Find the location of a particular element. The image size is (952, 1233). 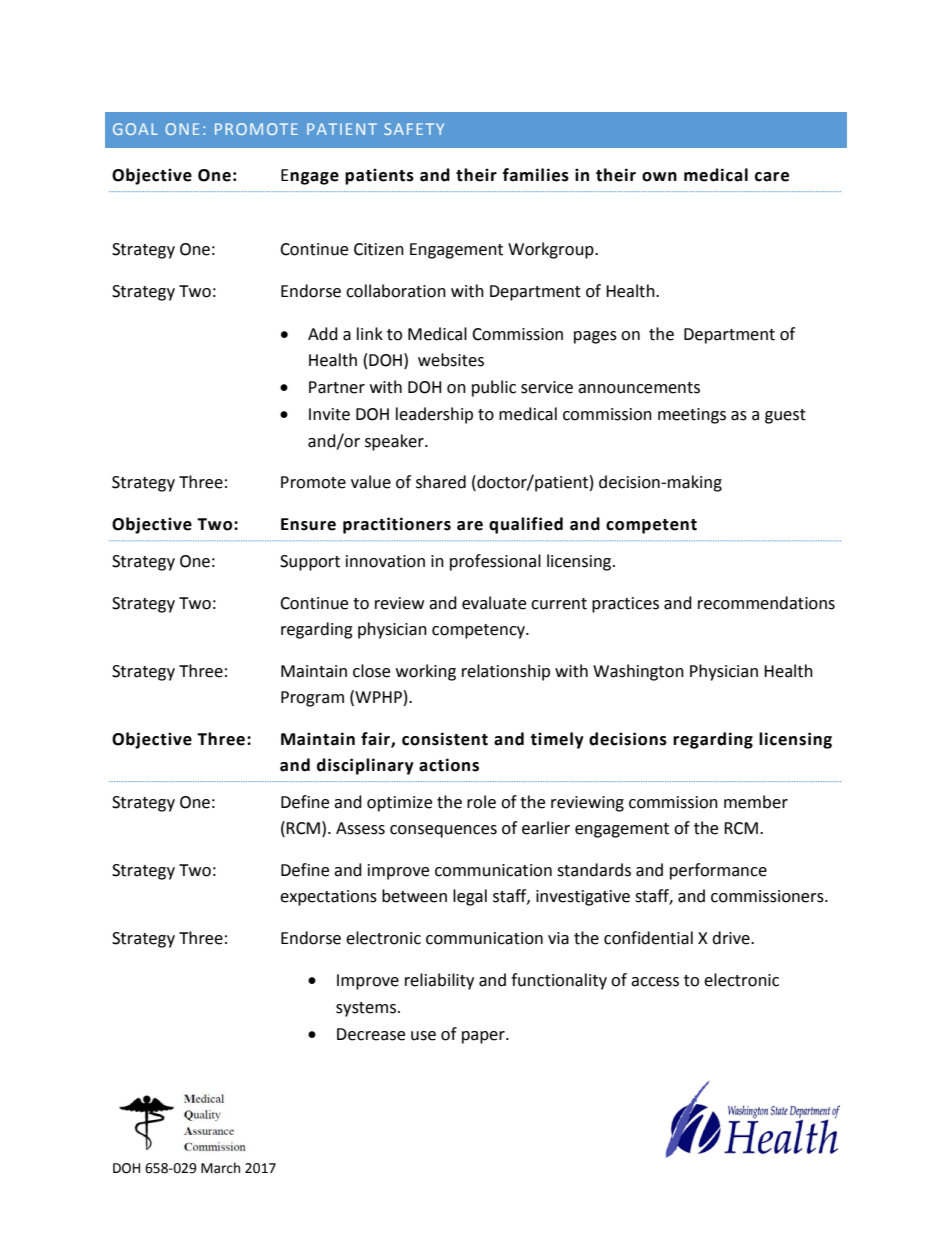

competency is located at coordinates (479, 631).
